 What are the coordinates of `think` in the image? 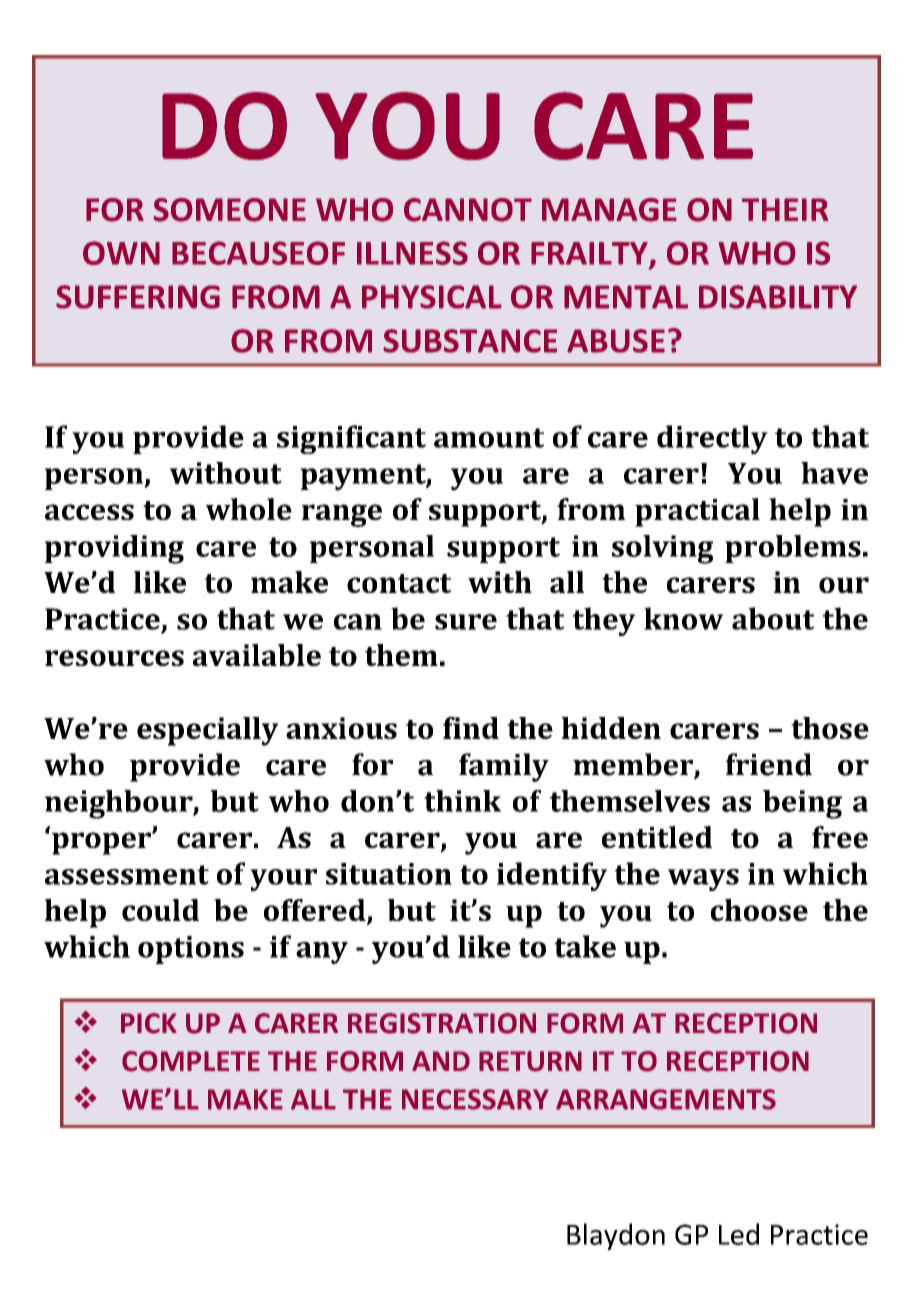 It's located at (462, 801).
